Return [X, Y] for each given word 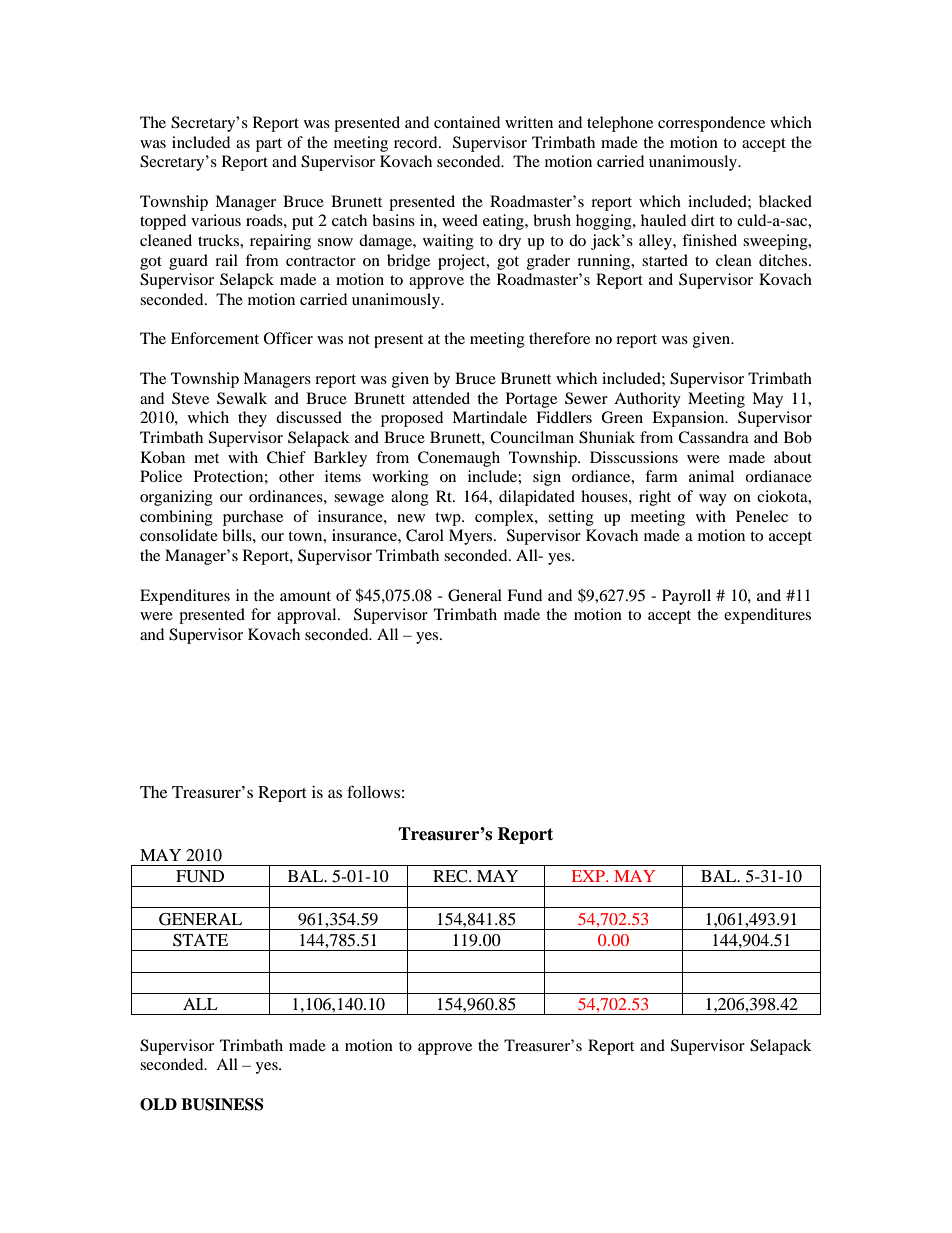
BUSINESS [222, 1104]
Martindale [489, 417]
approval [308, 616]
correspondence [711, 124]
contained [467, 122]
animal [711, 476]
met [206, 458]
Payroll [686, 597]
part [269, 145]
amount [305, 596]
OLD [158, 1104]
